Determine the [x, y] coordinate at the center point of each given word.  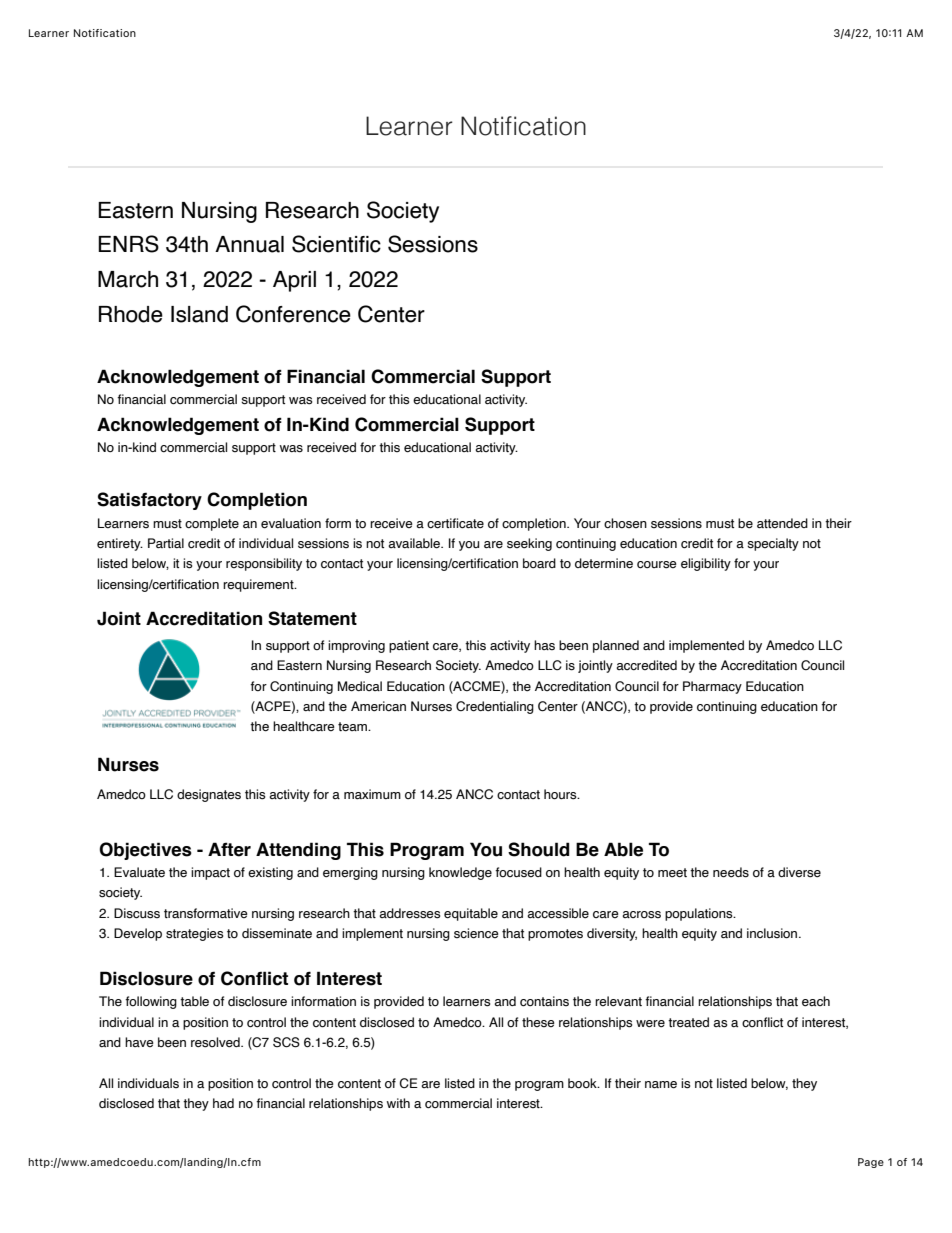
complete [212, 524]
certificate [455, 523]
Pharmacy [712, 687]
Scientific [336, 244]
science [476, 933]
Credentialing [495, 707]
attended [782, 523]
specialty [773, 544]
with [398, 1103]
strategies [194, 934]
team [354, 727]
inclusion [773, 933]
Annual [249, 244]
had [223, 1103]
